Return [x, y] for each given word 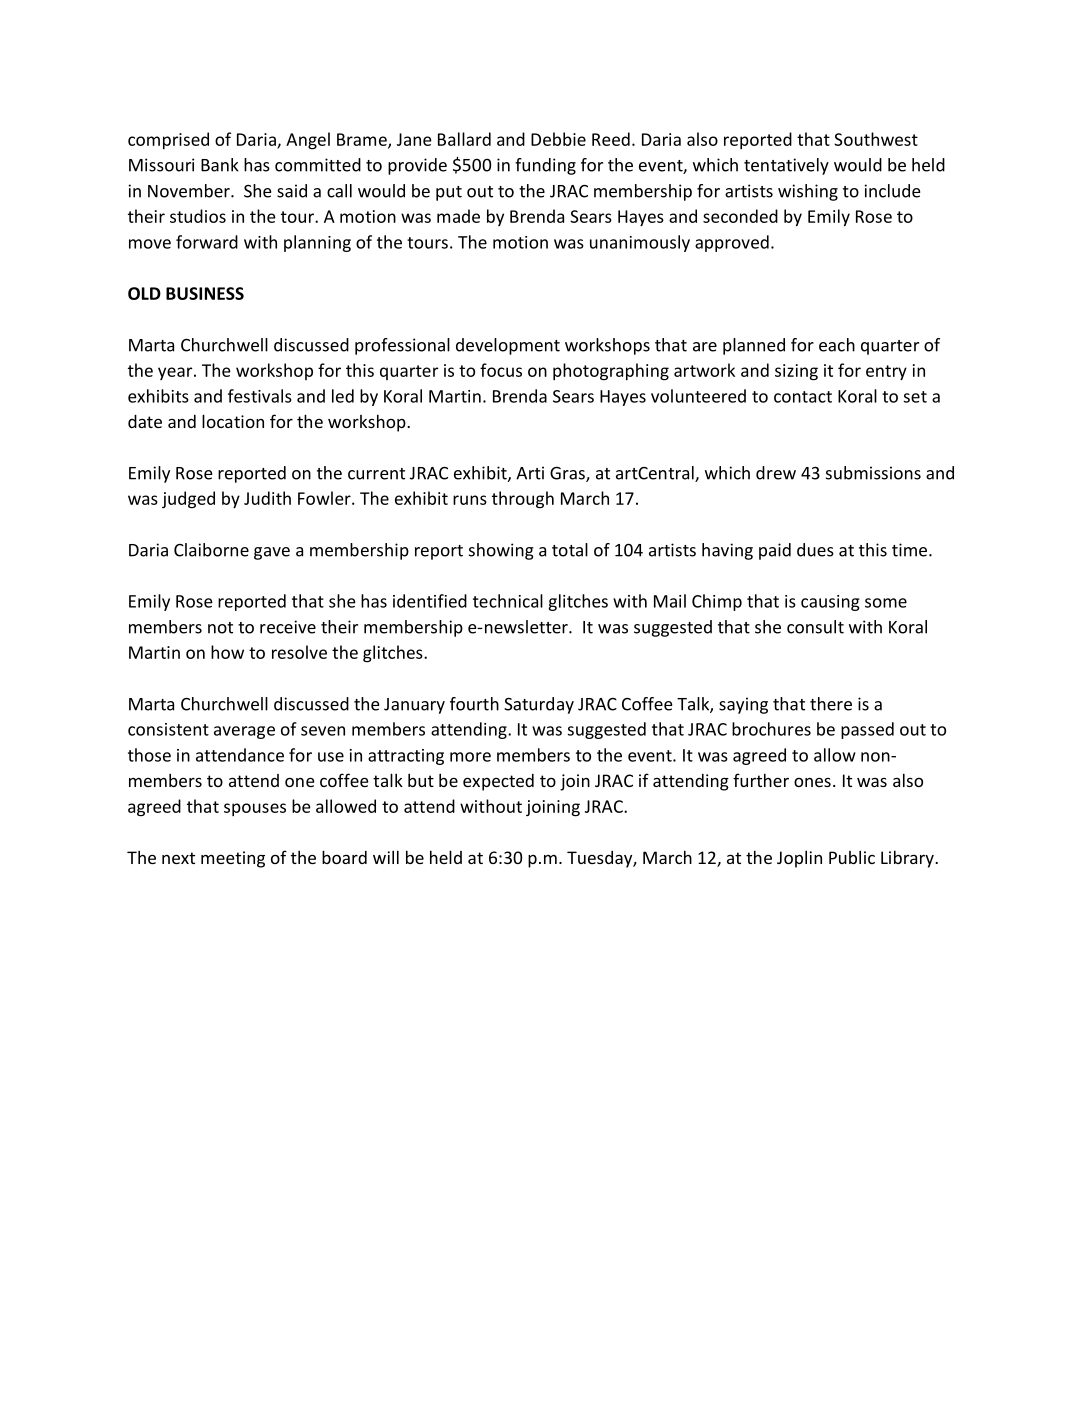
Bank [220, 165]
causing [830, 603]
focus [501, 370]
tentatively [786, 166]
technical [508, 601]
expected [498, 782]
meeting [233, 859]
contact [803, 397]
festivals [260, 396]
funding [545, 166]
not [220, 628]
